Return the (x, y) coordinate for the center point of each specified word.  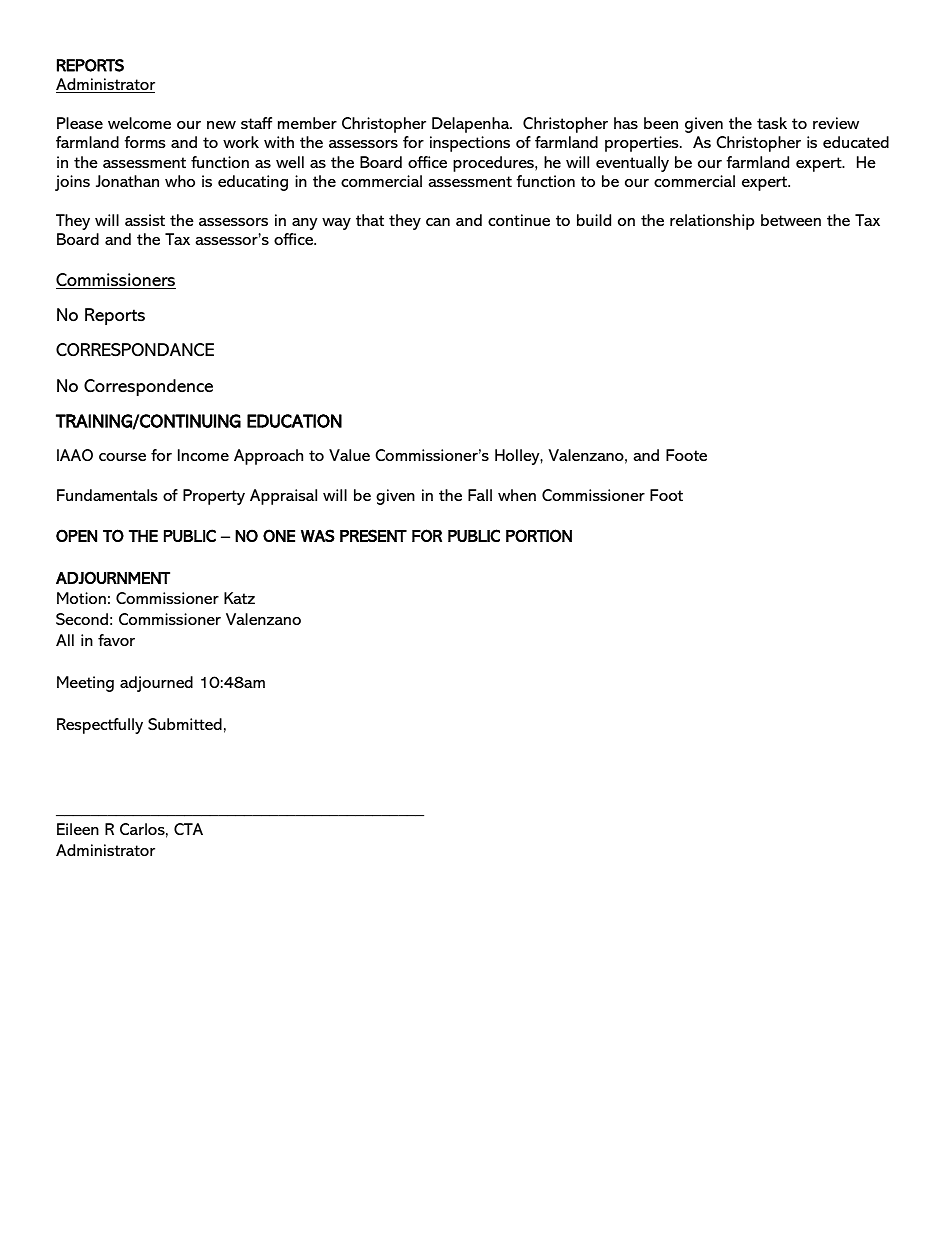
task (772, 123)
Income (203, 455)
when (517, 495)
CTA (188, 829)
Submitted (185, 724)
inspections (470, 144)
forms (145, 142)
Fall (480, 495)
